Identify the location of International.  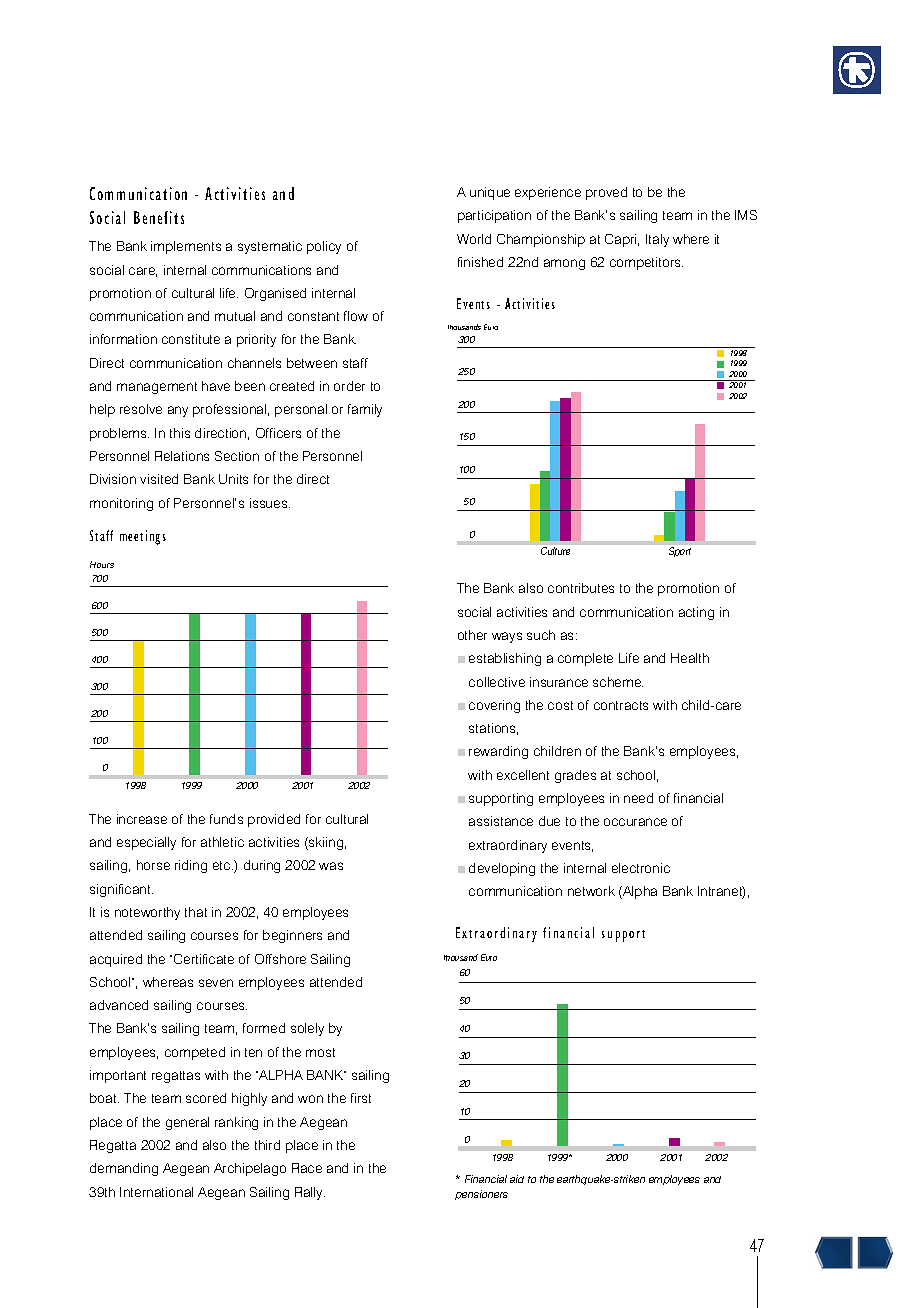
(156, 1192).
